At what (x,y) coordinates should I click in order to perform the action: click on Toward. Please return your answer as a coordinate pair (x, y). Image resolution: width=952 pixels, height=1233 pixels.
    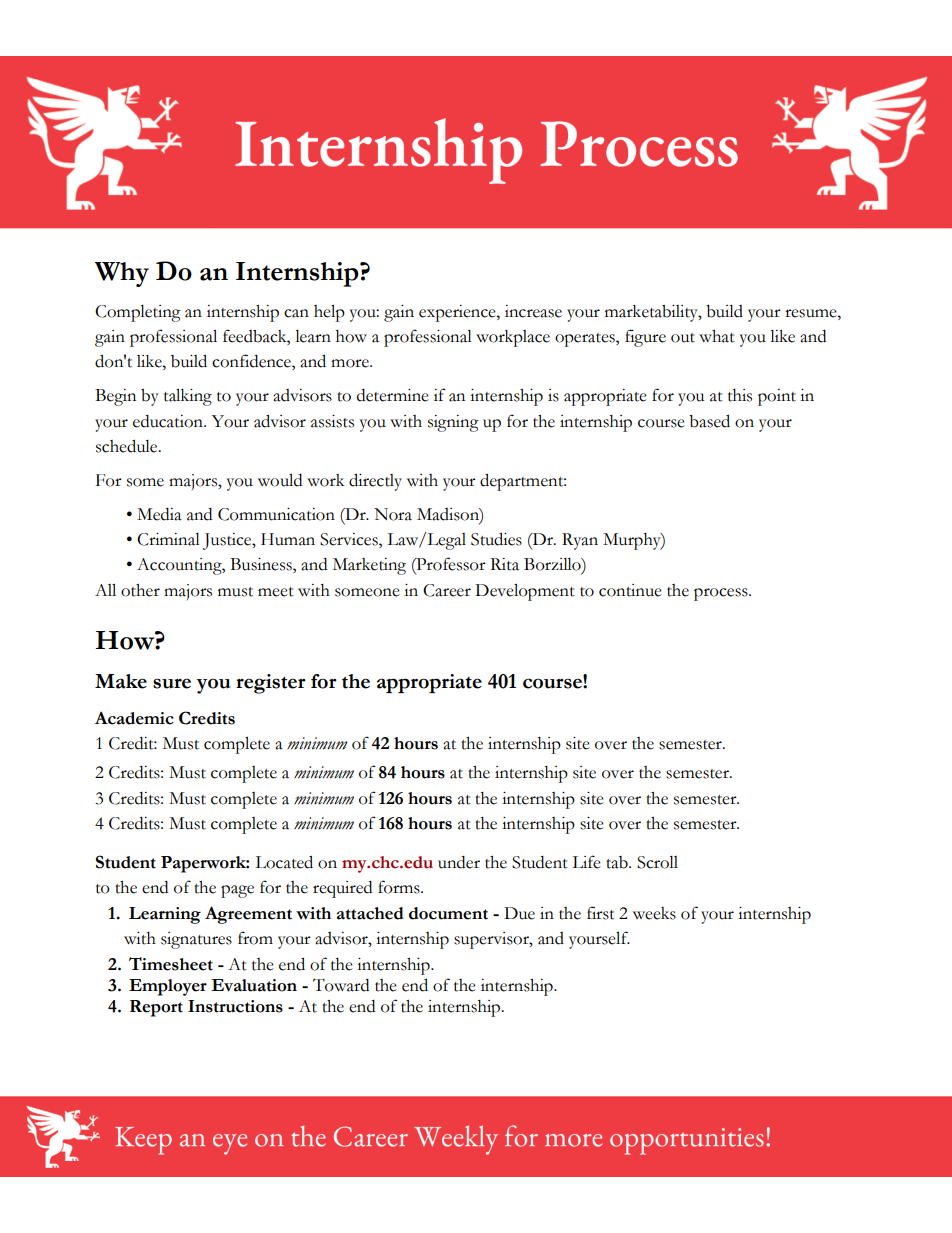
    Looking at the image, I should click on (341, 985).
